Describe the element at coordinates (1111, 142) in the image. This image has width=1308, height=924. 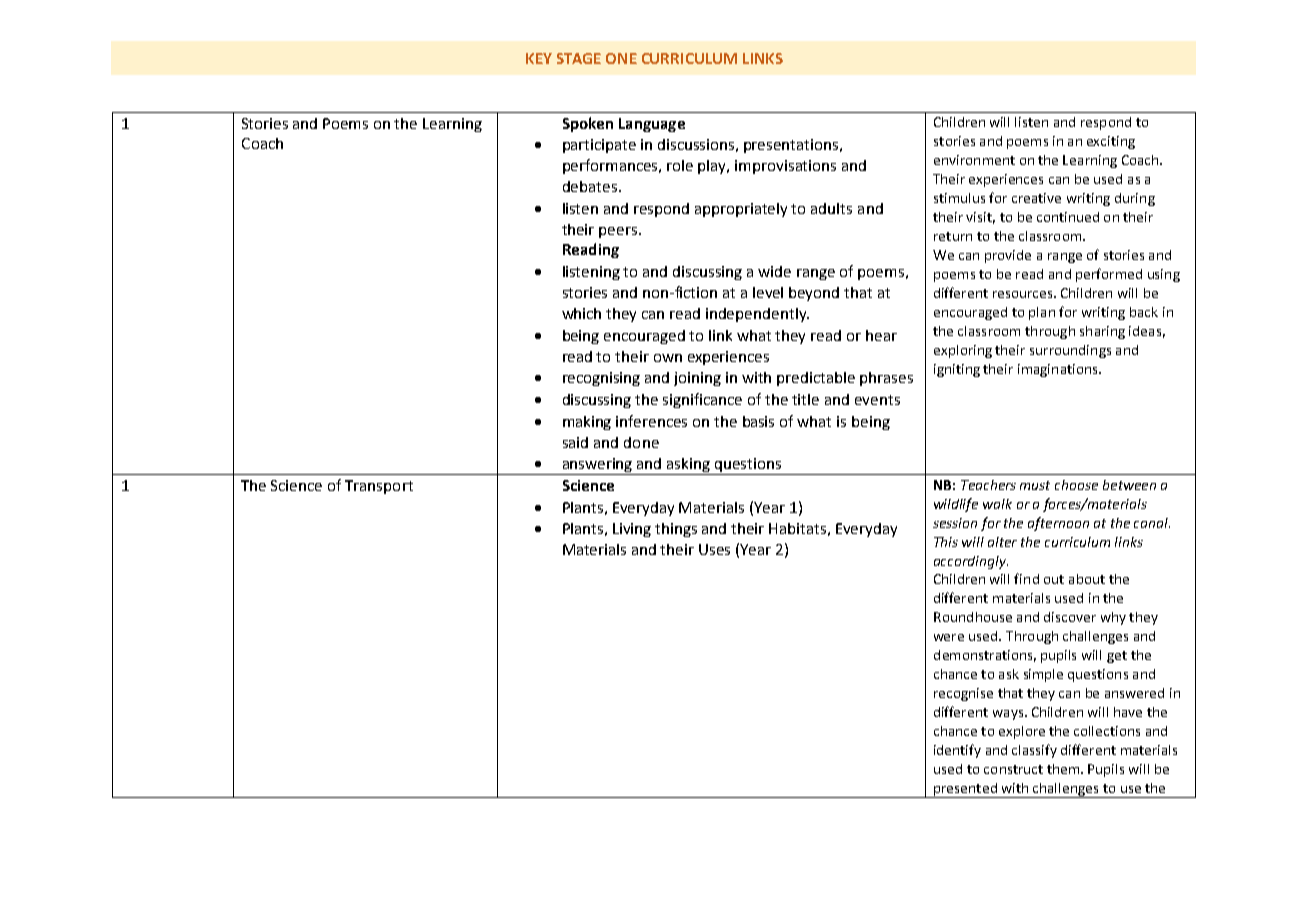
I see `exciting` at that location.
